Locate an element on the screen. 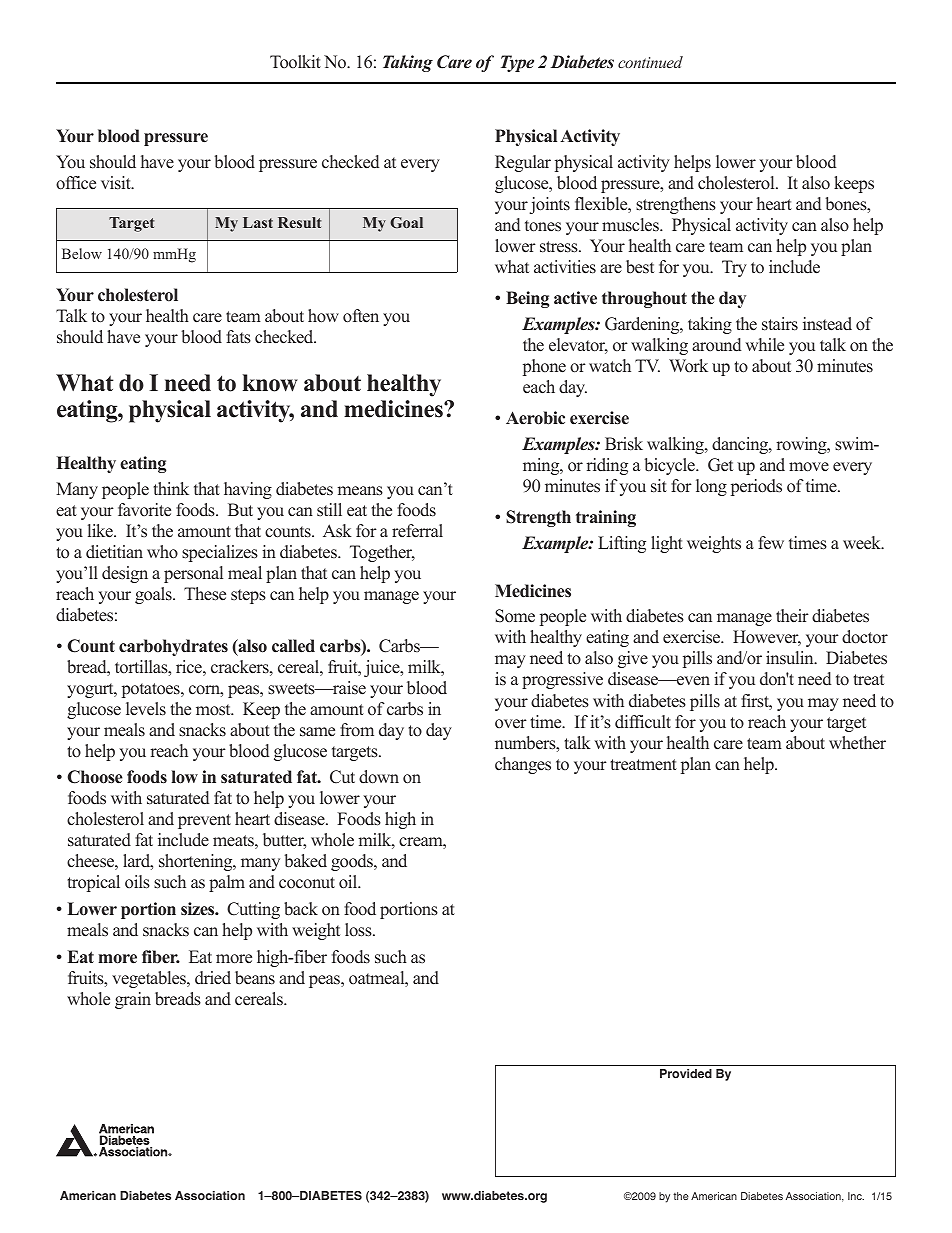 The image size is (952, 1233). personal is located at coordinates (193, 574).
